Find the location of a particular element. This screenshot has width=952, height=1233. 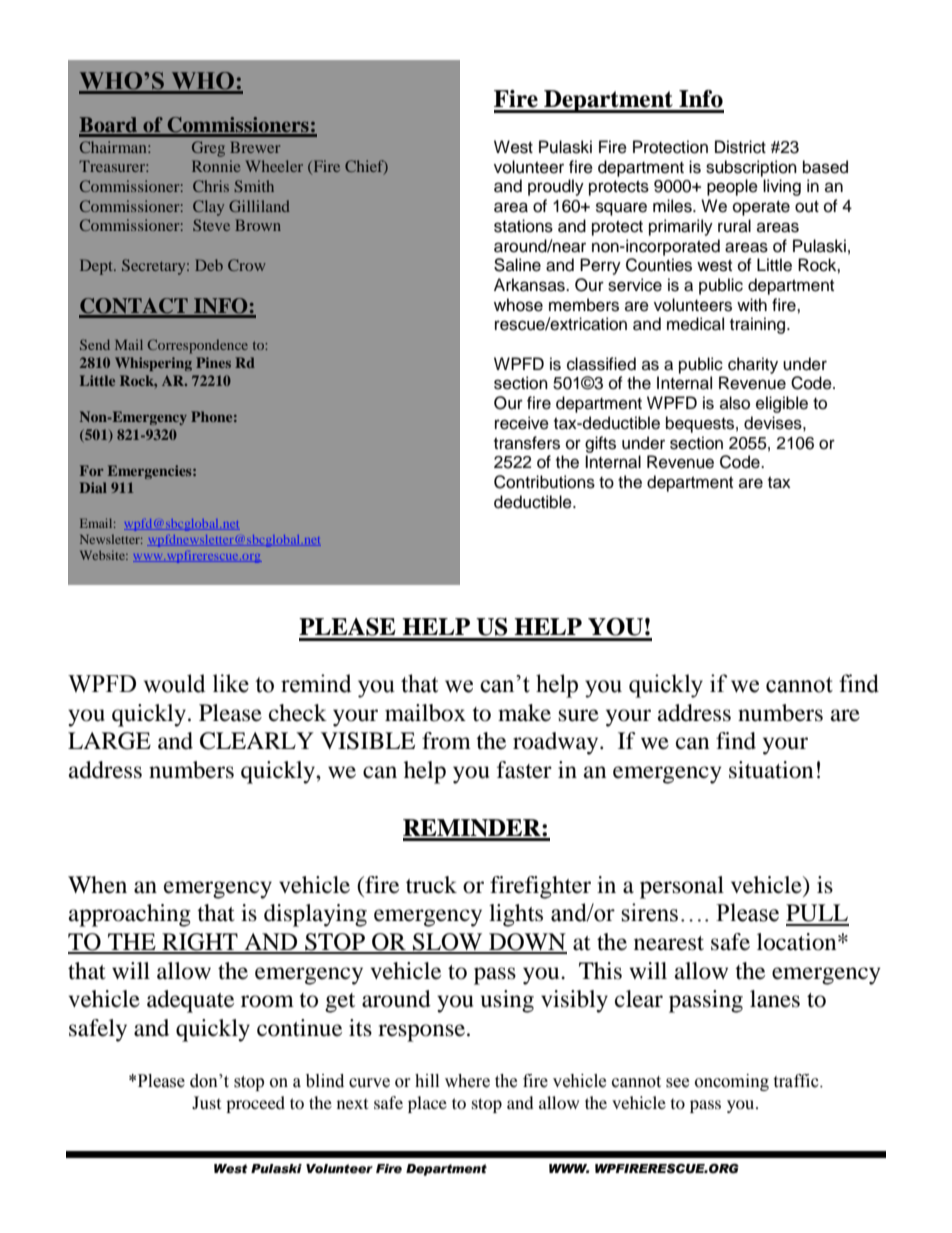

proudly is located at coordinates (556, 187).
